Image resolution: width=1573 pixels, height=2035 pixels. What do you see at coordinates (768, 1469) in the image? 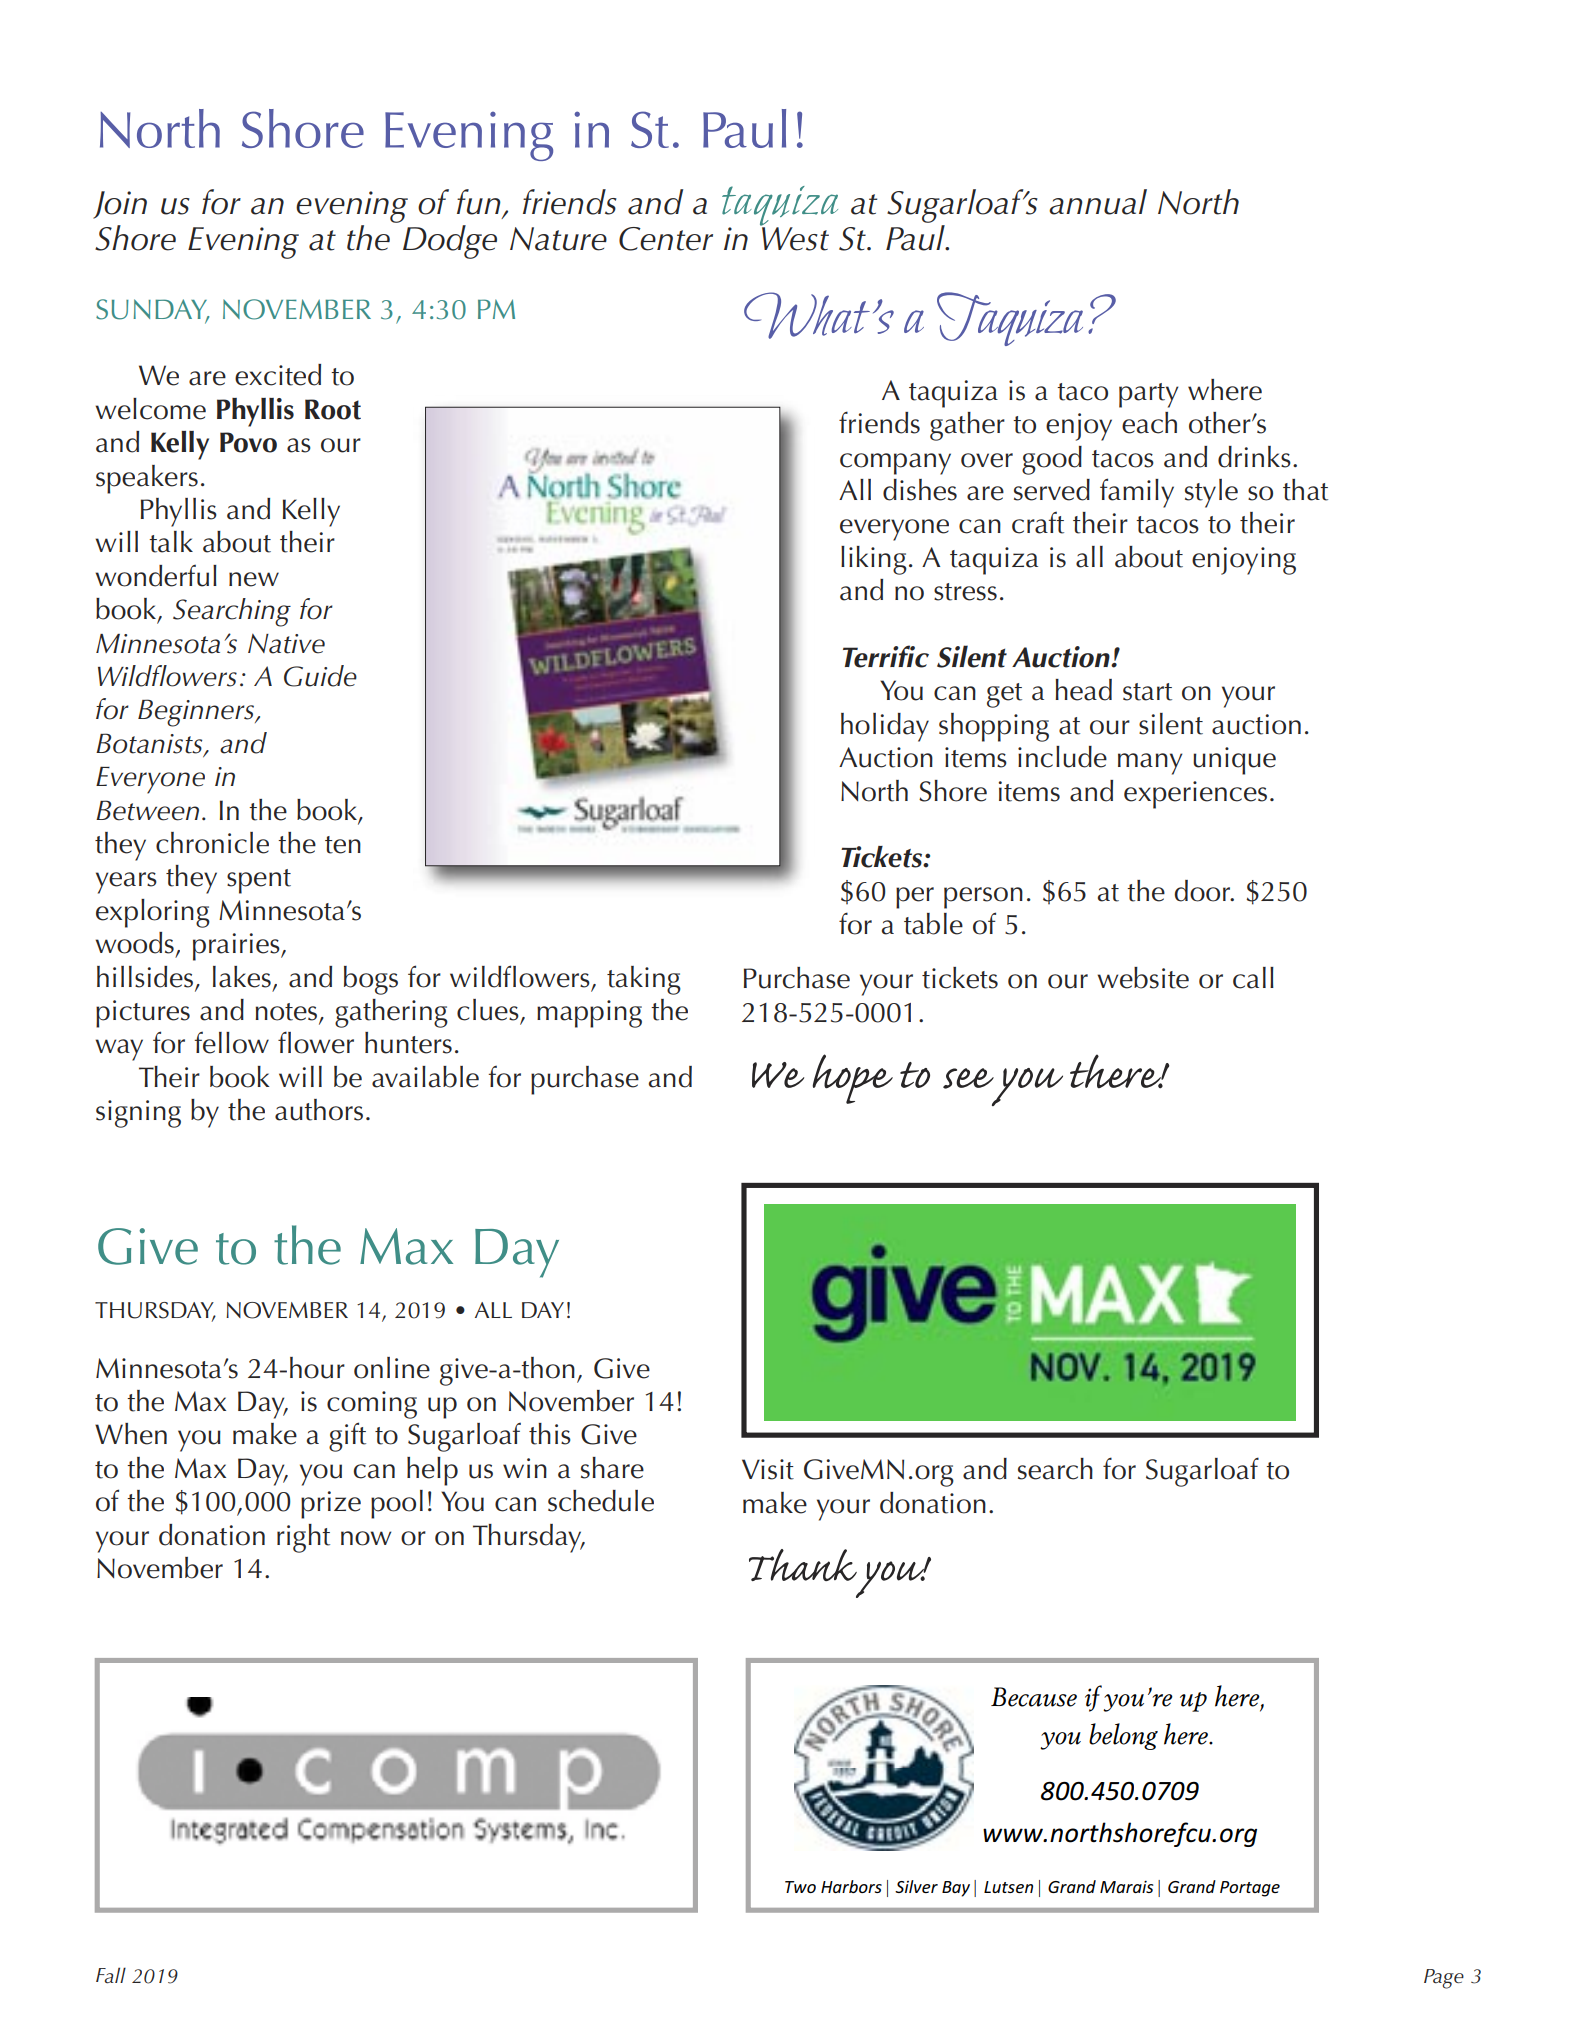
I see `Visit` at bounding box center [768, 1469].
